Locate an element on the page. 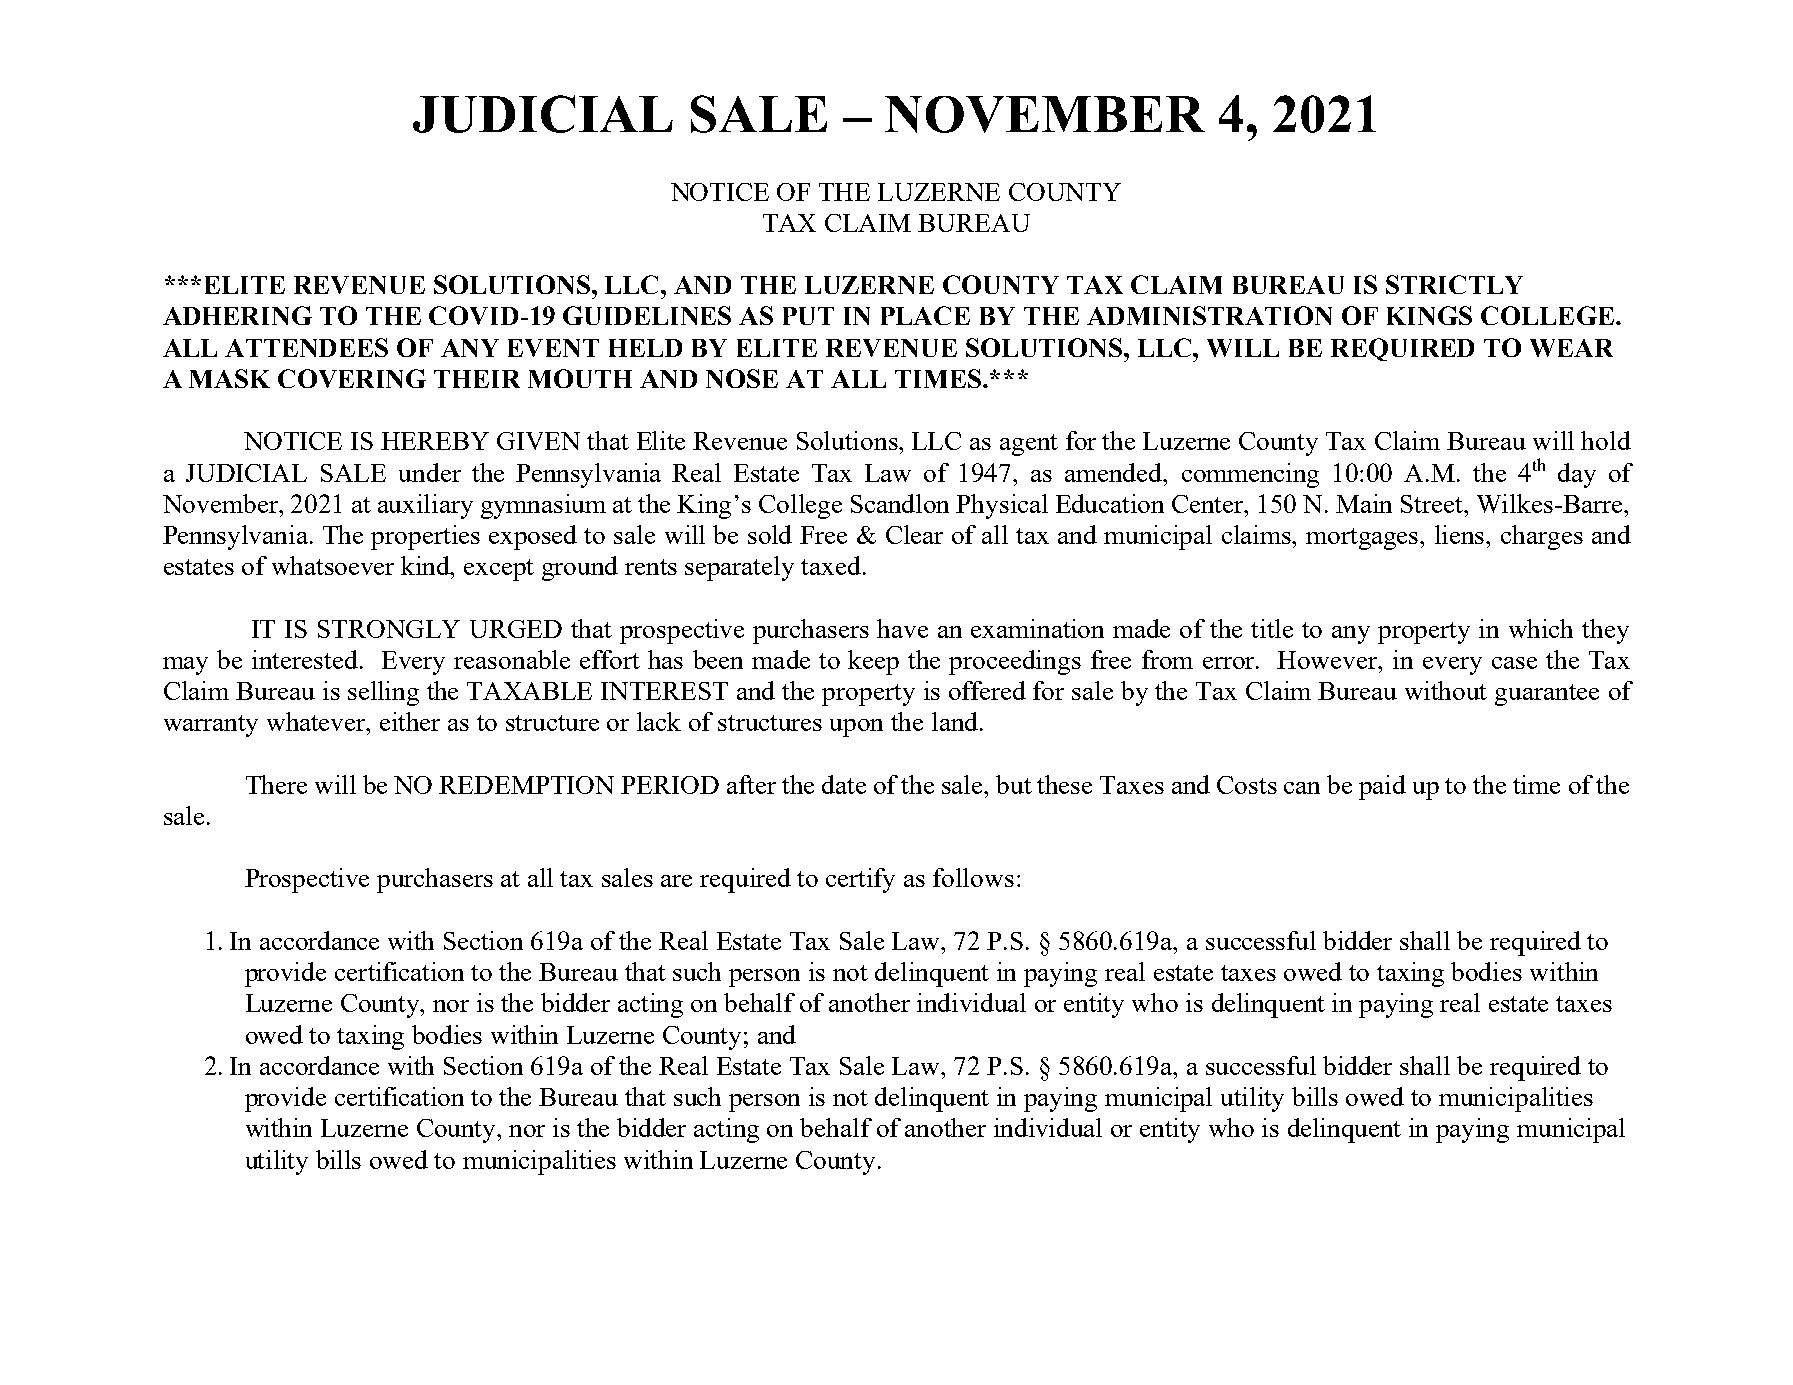 The image size is (1793, 1385). Street is located at coordinates (1433, 504).
